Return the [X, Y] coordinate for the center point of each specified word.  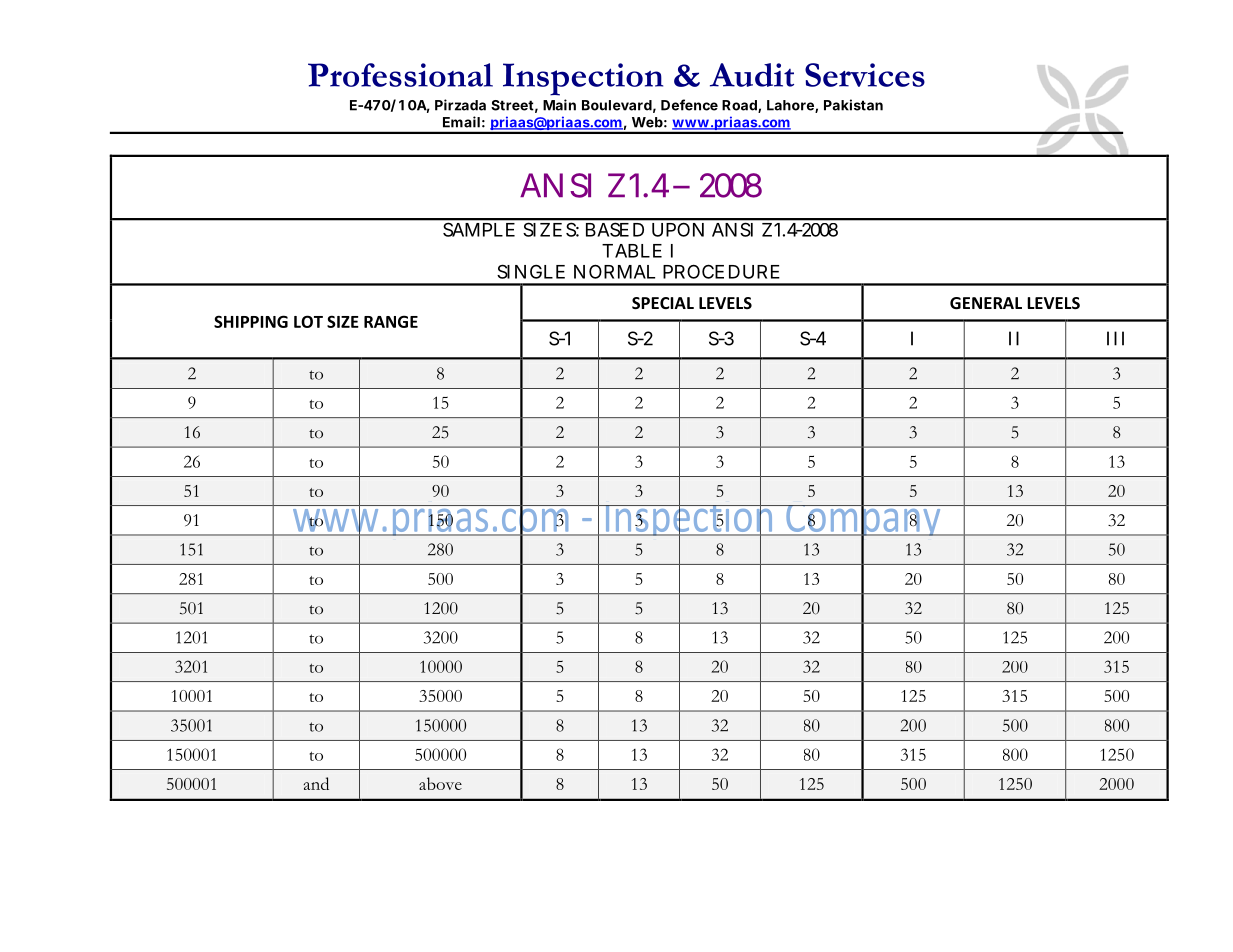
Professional [400, 75]
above [440, 783]
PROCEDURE [721, 271]
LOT [308, 321]
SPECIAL [663, 303]
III [1115, 338]
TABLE [632, 251]
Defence [689, 105]
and [316, 783]
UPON [678, 230]
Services [865, 75]
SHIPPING [251, 321]
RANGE [391, 321]
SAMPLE [479, 230]
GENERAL [986, 303]
